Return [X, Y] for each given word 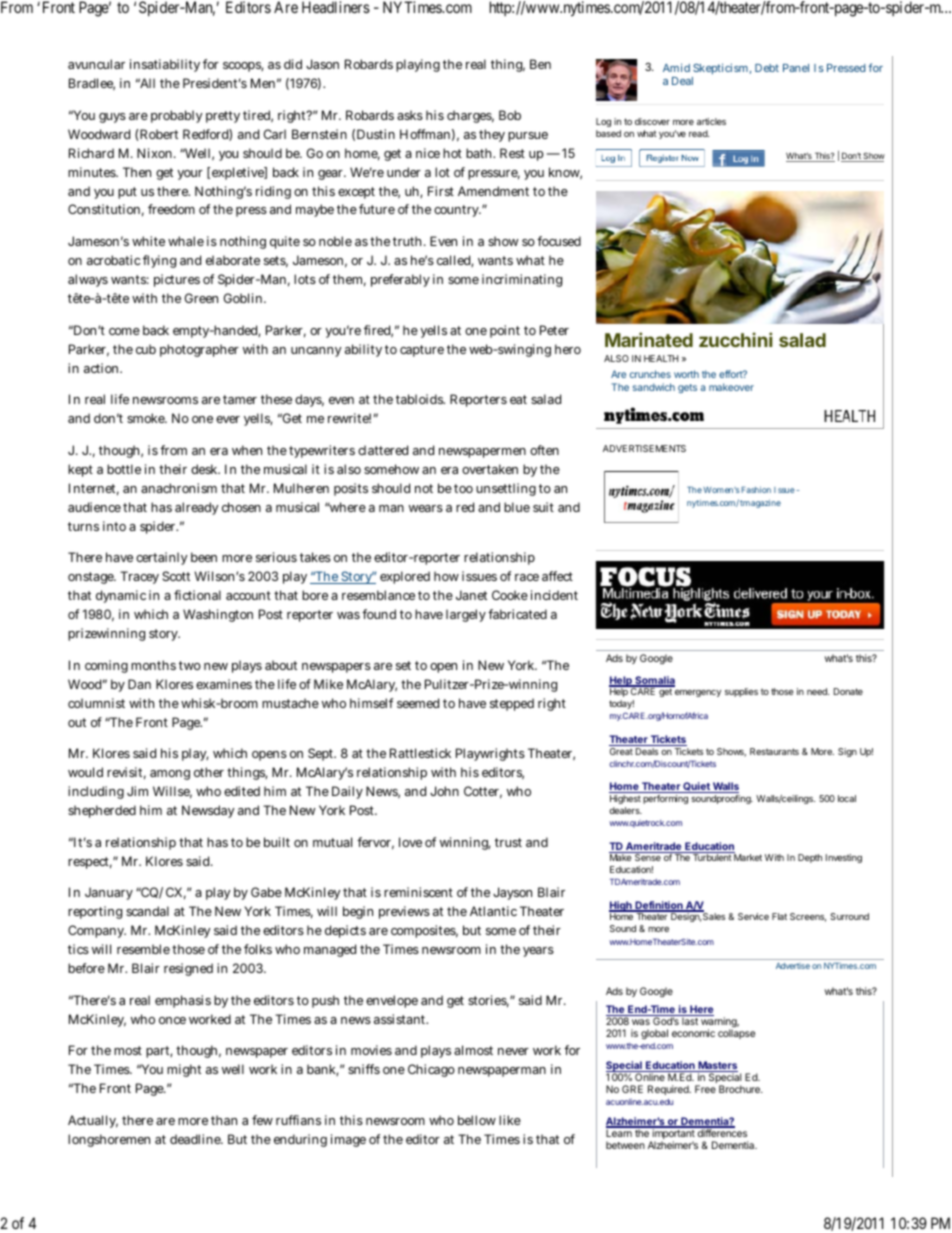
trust [508, 842]
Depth [810, 858]
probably [177, 116]
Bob [510, 115]
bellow [477, 1120]
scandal [147, 911]
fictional [197, 595]
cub [146, 349]
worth [686, 374]
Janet [471, 595]
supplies [741, 692]
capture [422, 351]
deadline [196, 1139]
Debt [767, 68]
